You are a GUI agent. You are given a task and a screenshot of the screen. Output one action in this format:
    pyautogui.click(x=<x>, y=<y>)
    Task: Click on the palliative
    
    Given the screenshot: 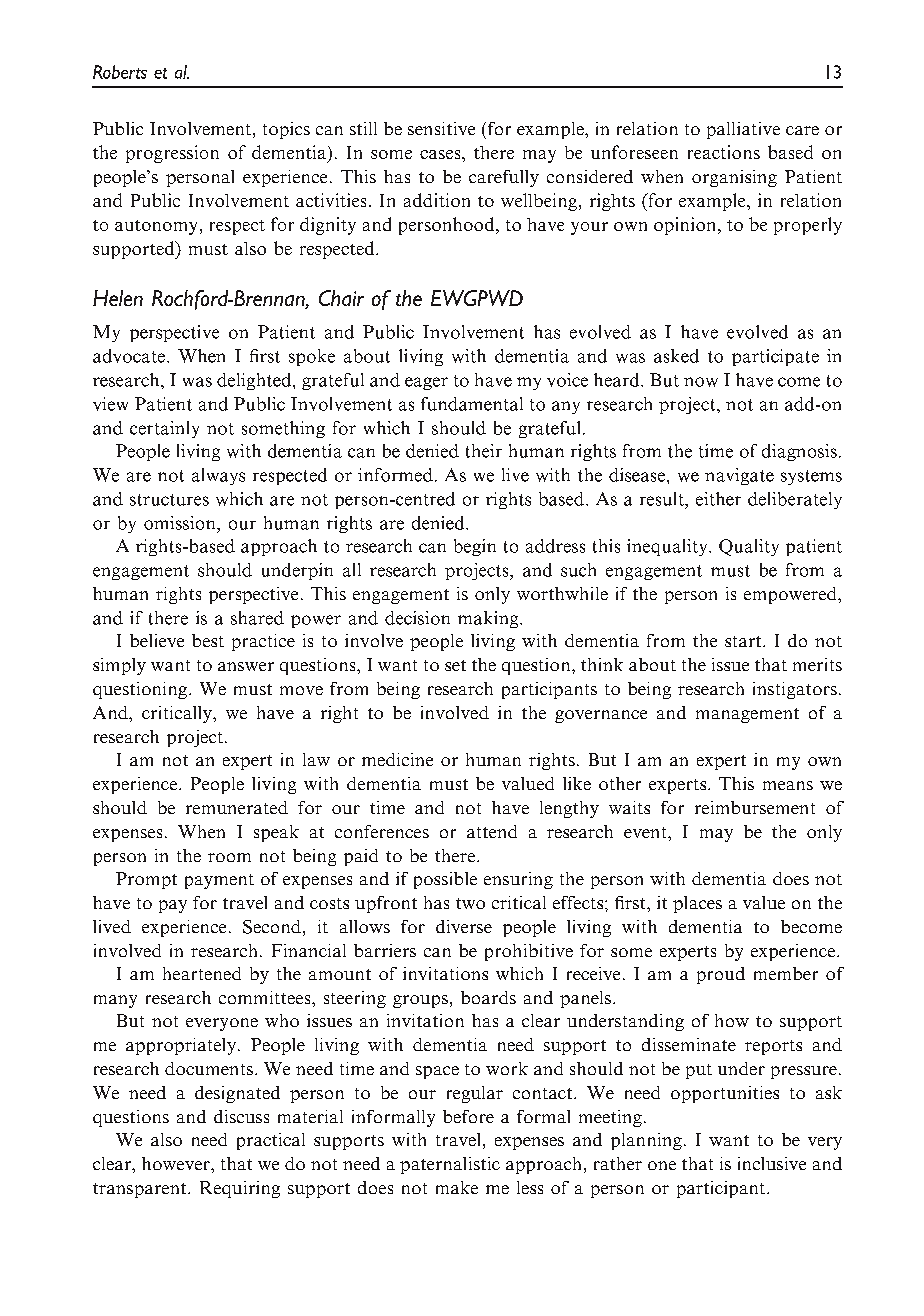 What is the action you would take?
    pyautogui.click(x=743, y=130)
